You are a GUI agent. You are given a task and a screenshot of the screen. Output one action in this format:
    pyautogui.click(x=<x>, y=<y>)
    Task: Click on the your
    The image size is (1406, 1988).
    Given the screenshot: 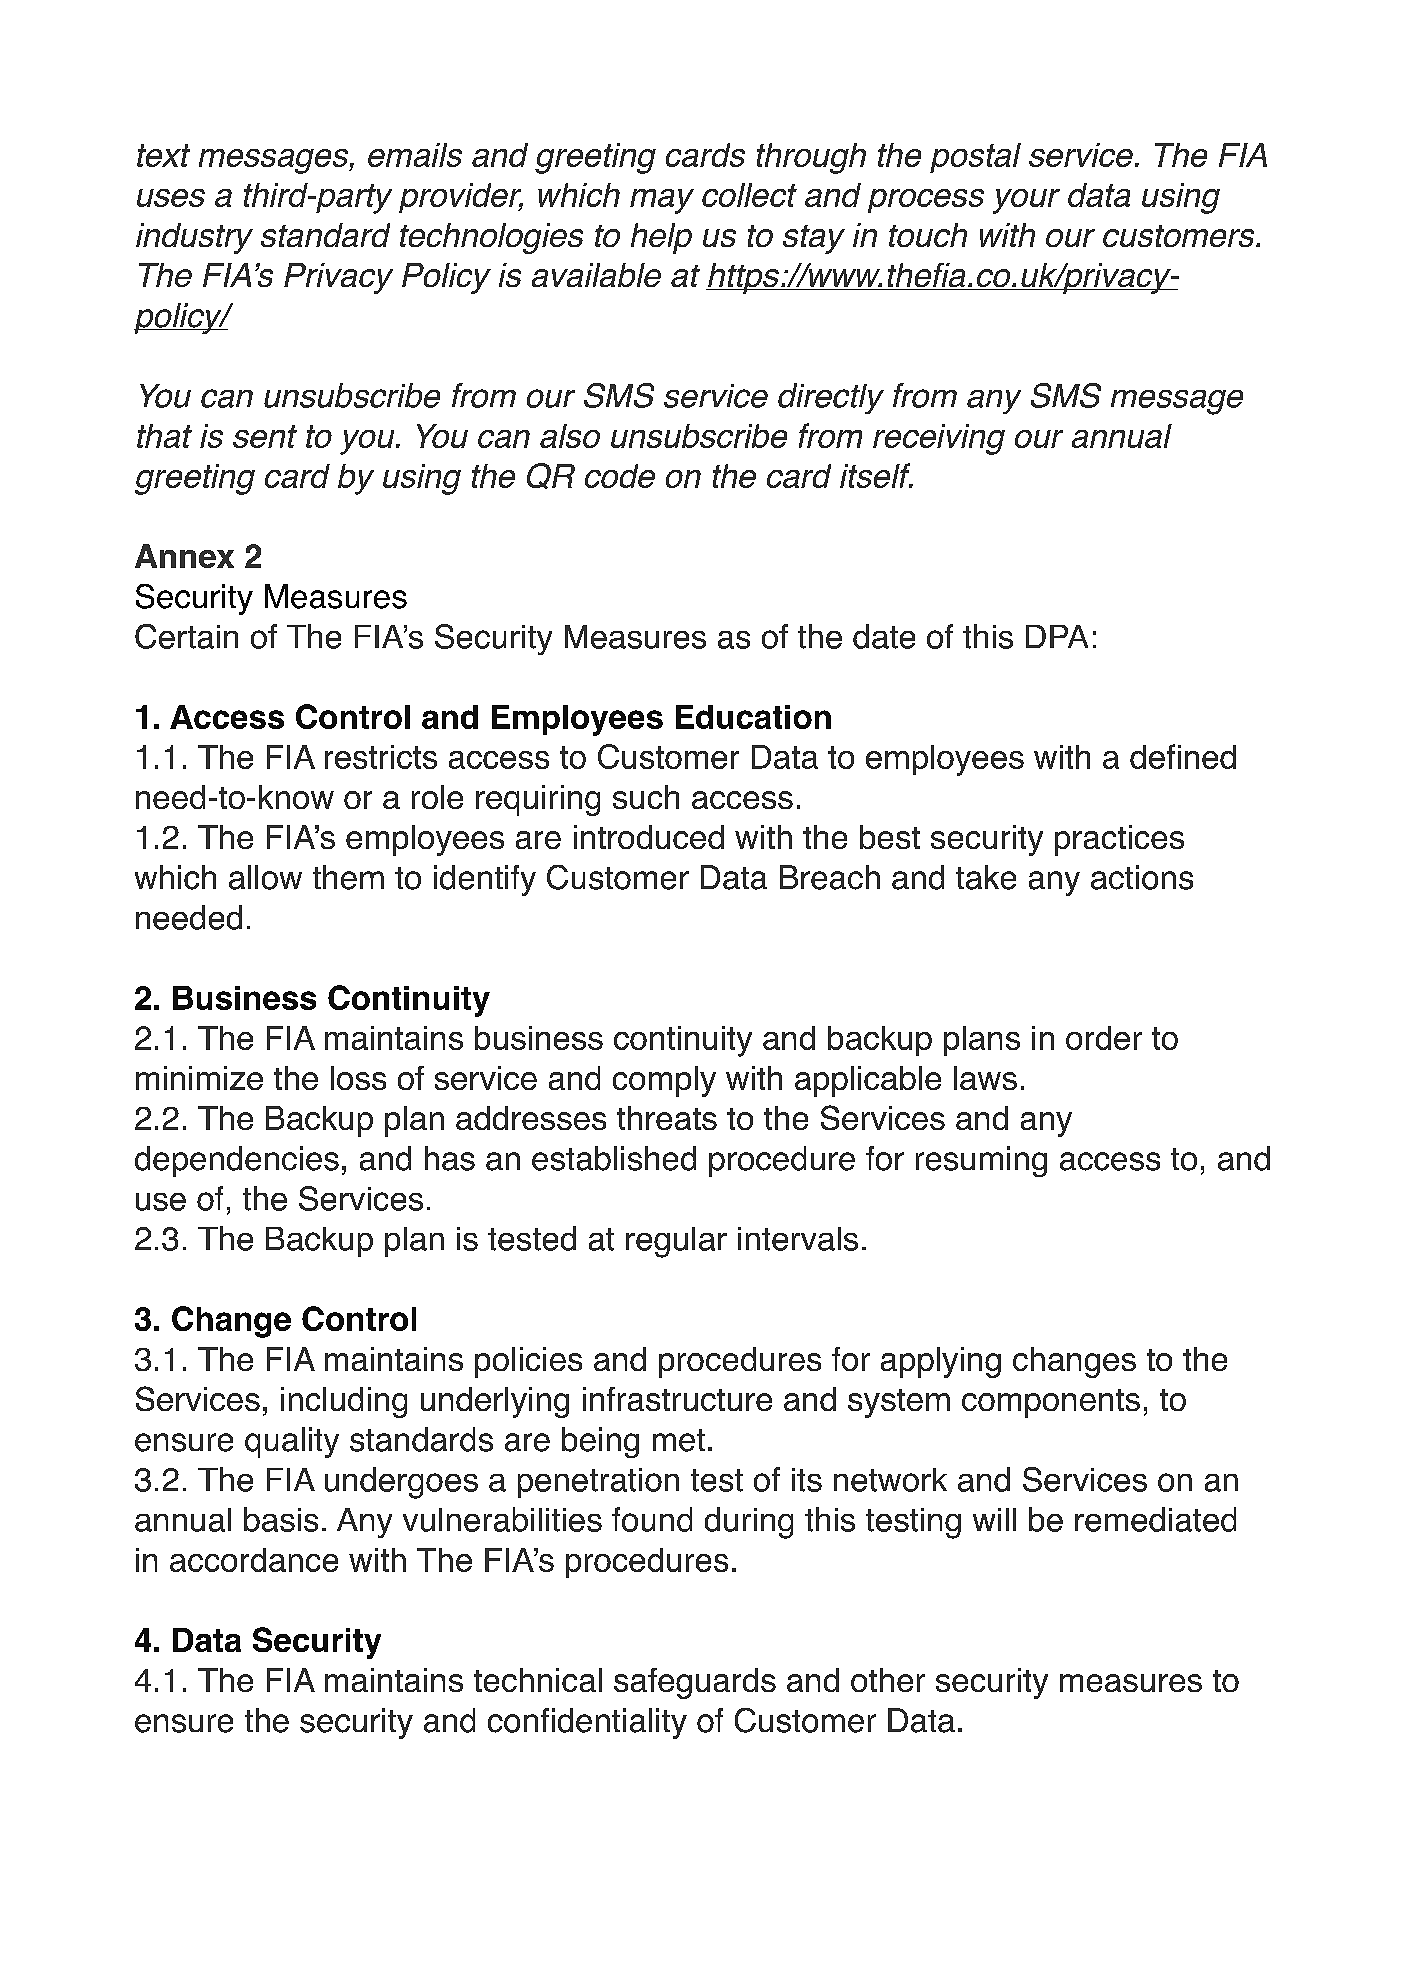 What is the action you would take?
    pyautogui.click(x=1026, y=201)
